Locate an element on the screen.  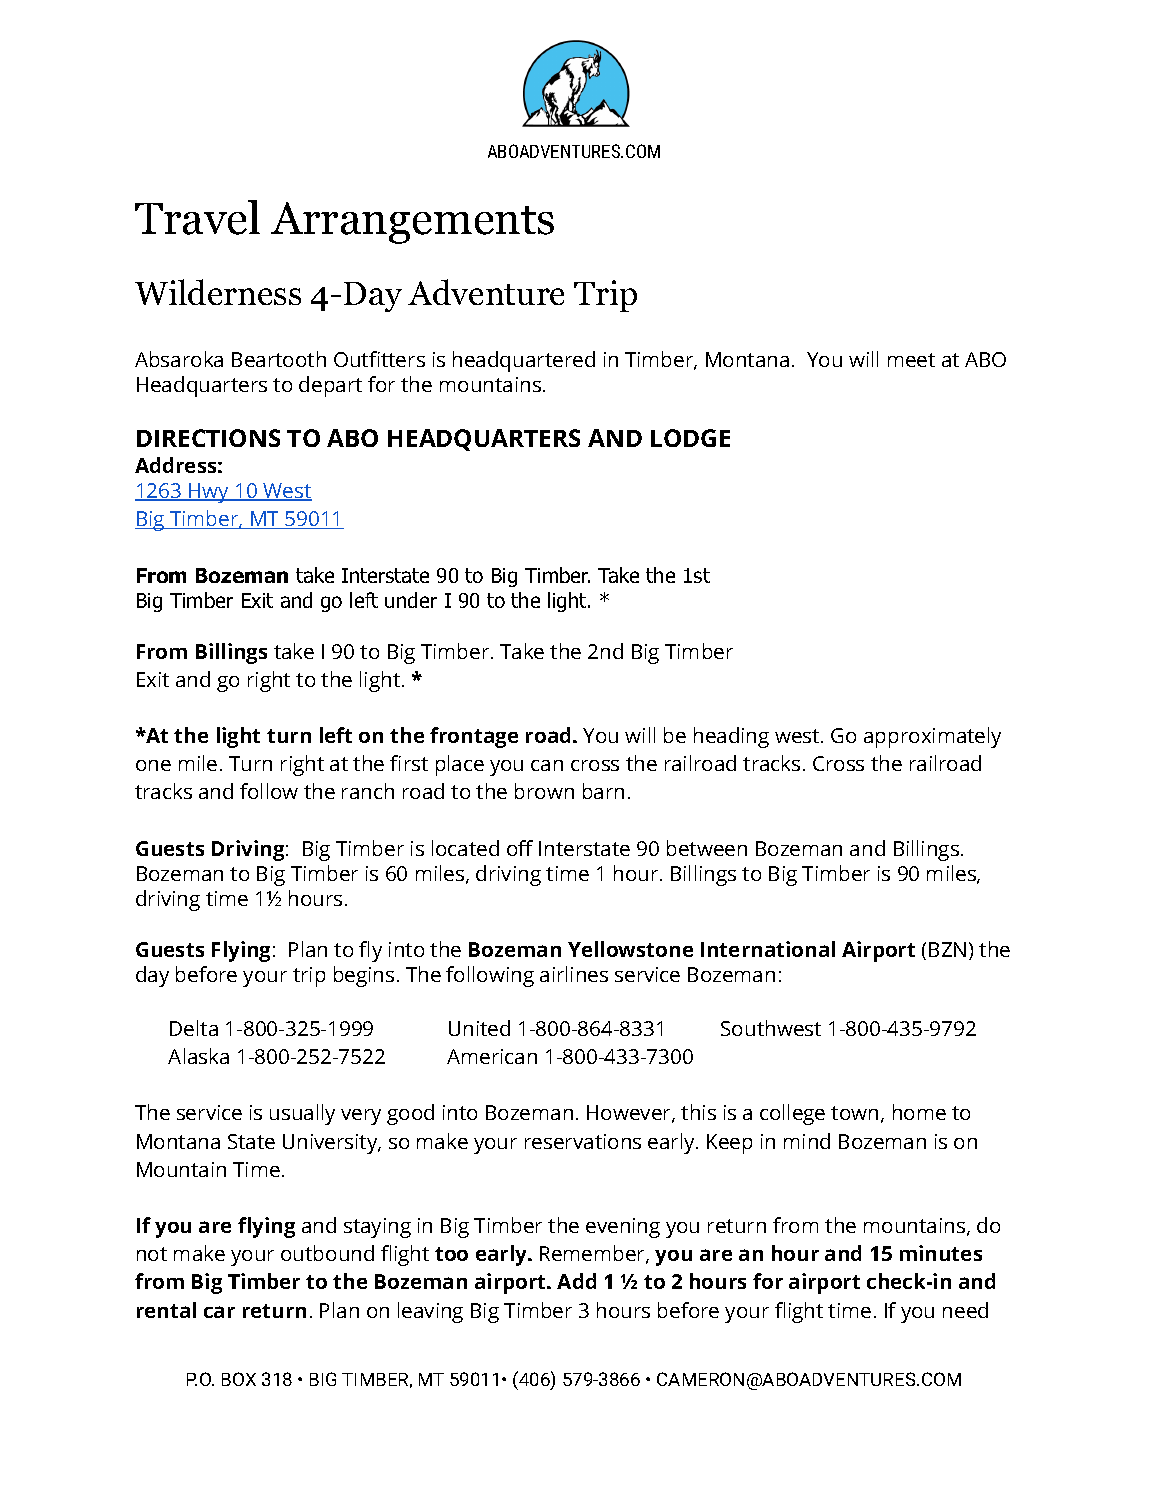
meet is located at coordinates (911, 360).
